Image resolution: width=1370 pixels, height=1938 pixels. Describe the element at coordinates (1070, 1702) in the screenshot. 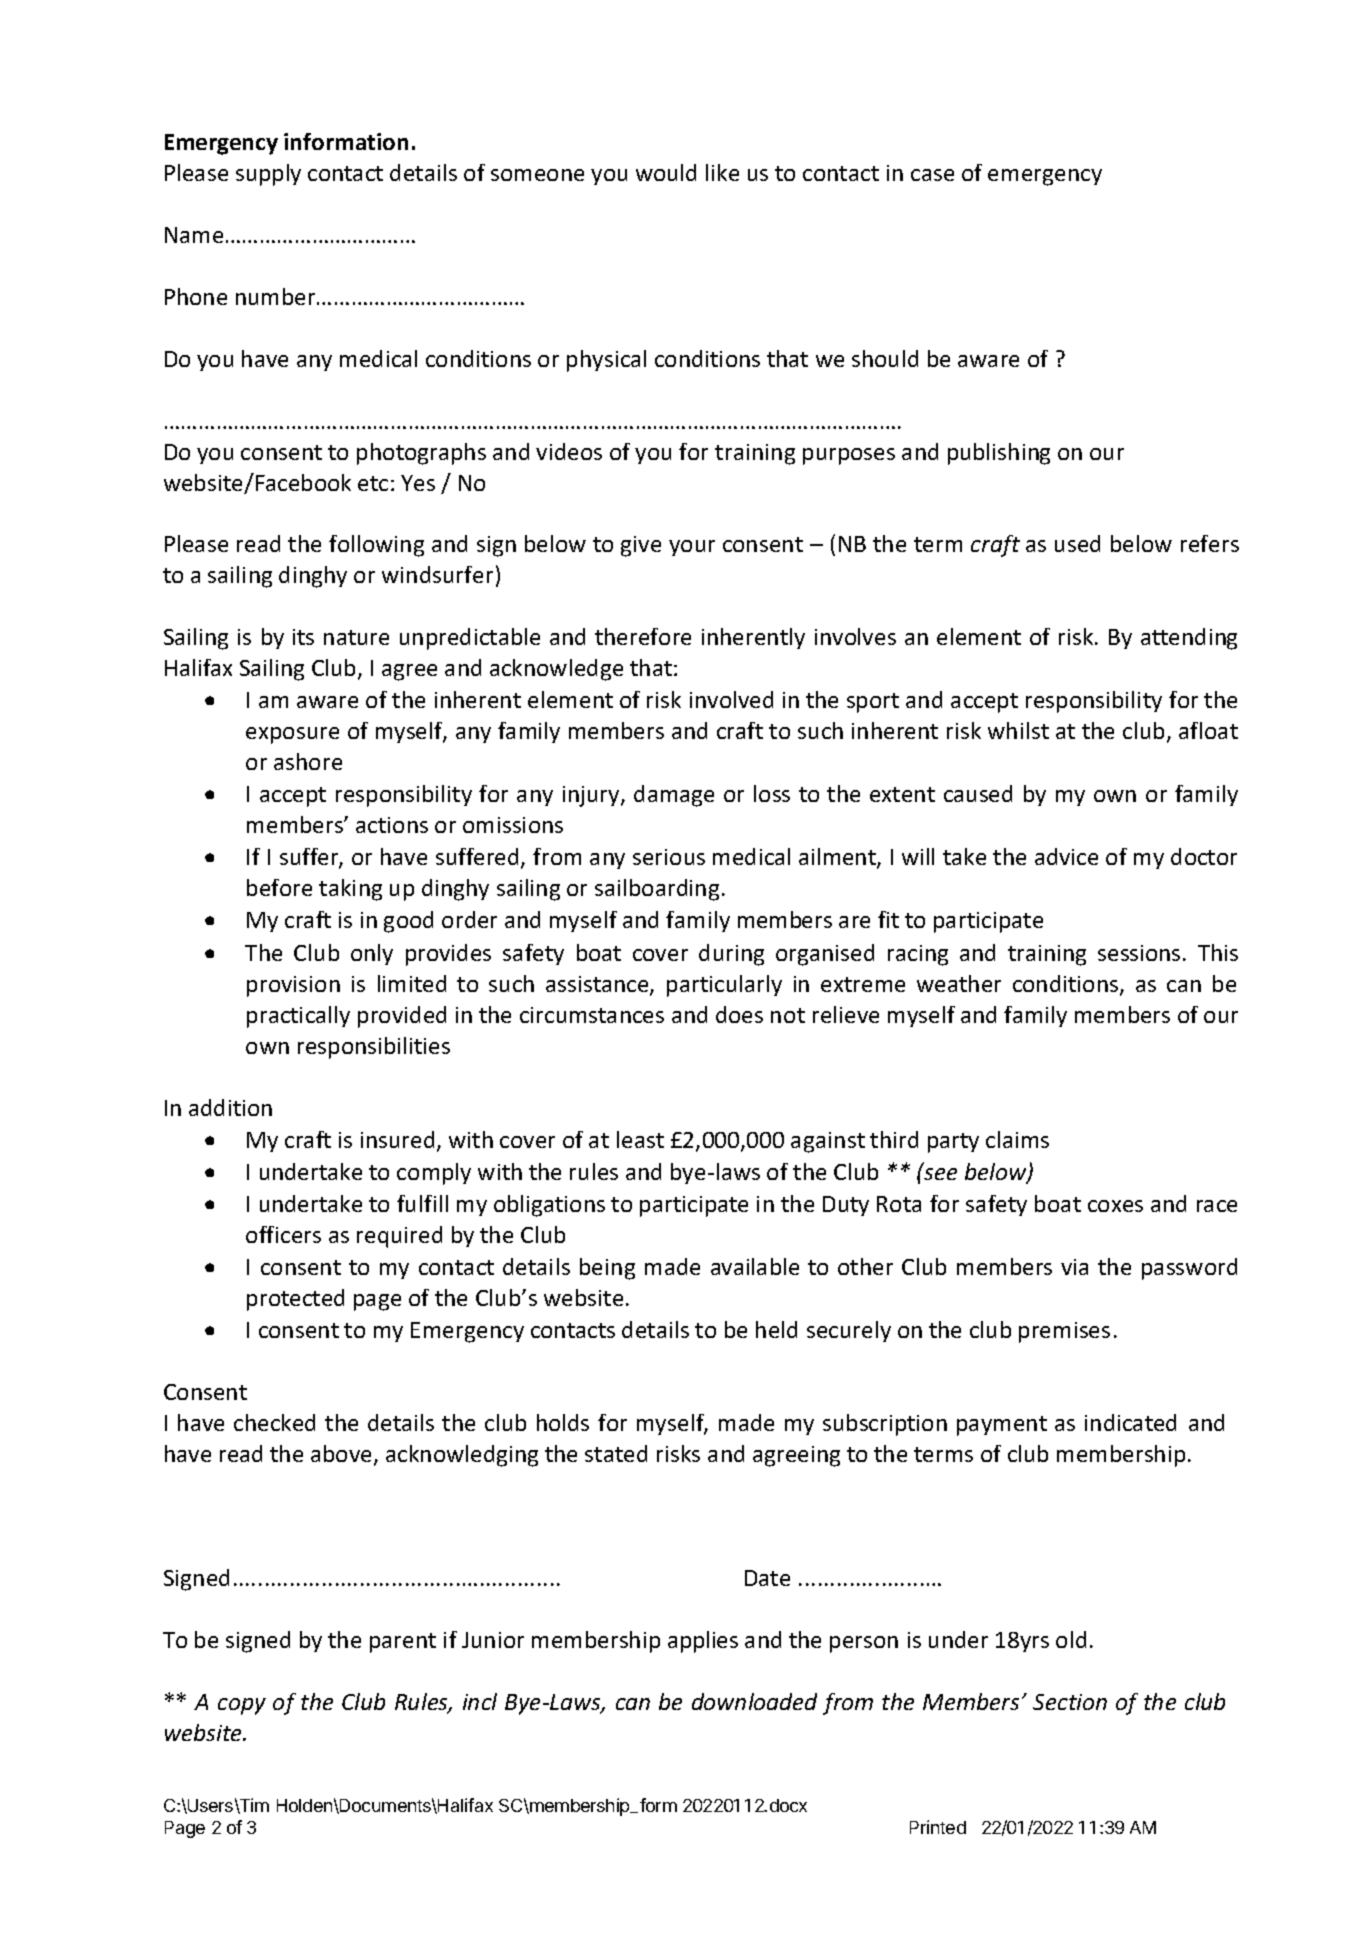

I see `Section` at that location.
